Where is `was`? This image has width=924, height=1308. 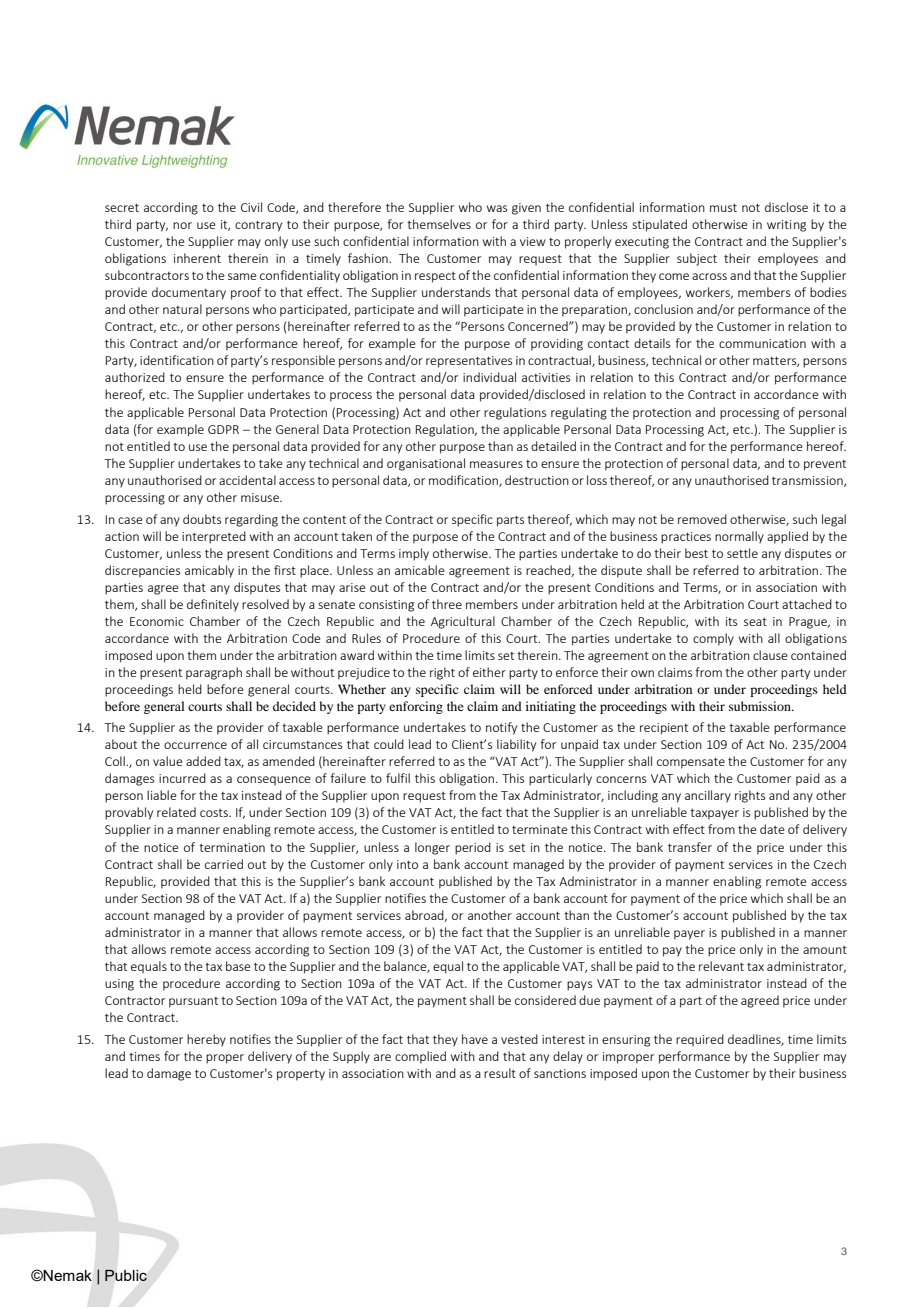 was is located at coordinates (497, 208).
